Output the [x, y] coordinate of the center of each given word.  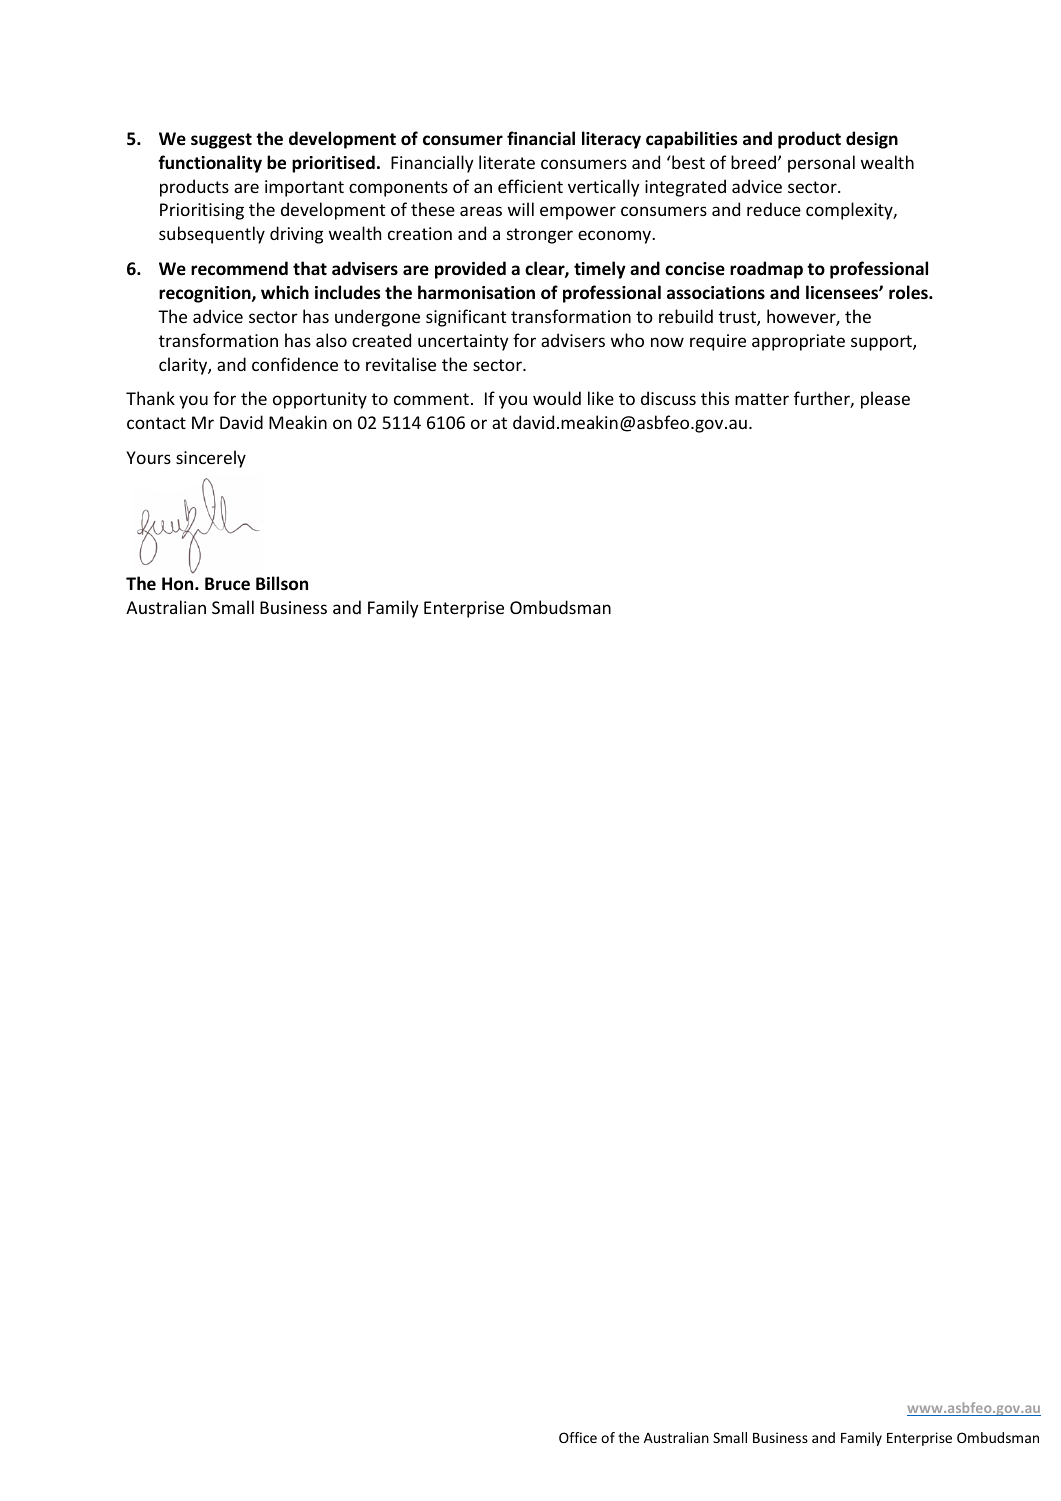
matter [762, 399]
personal [821, 164]
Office [578, 1437]
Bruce [227, 583]
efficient [530, 186]
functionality [210, 164]
